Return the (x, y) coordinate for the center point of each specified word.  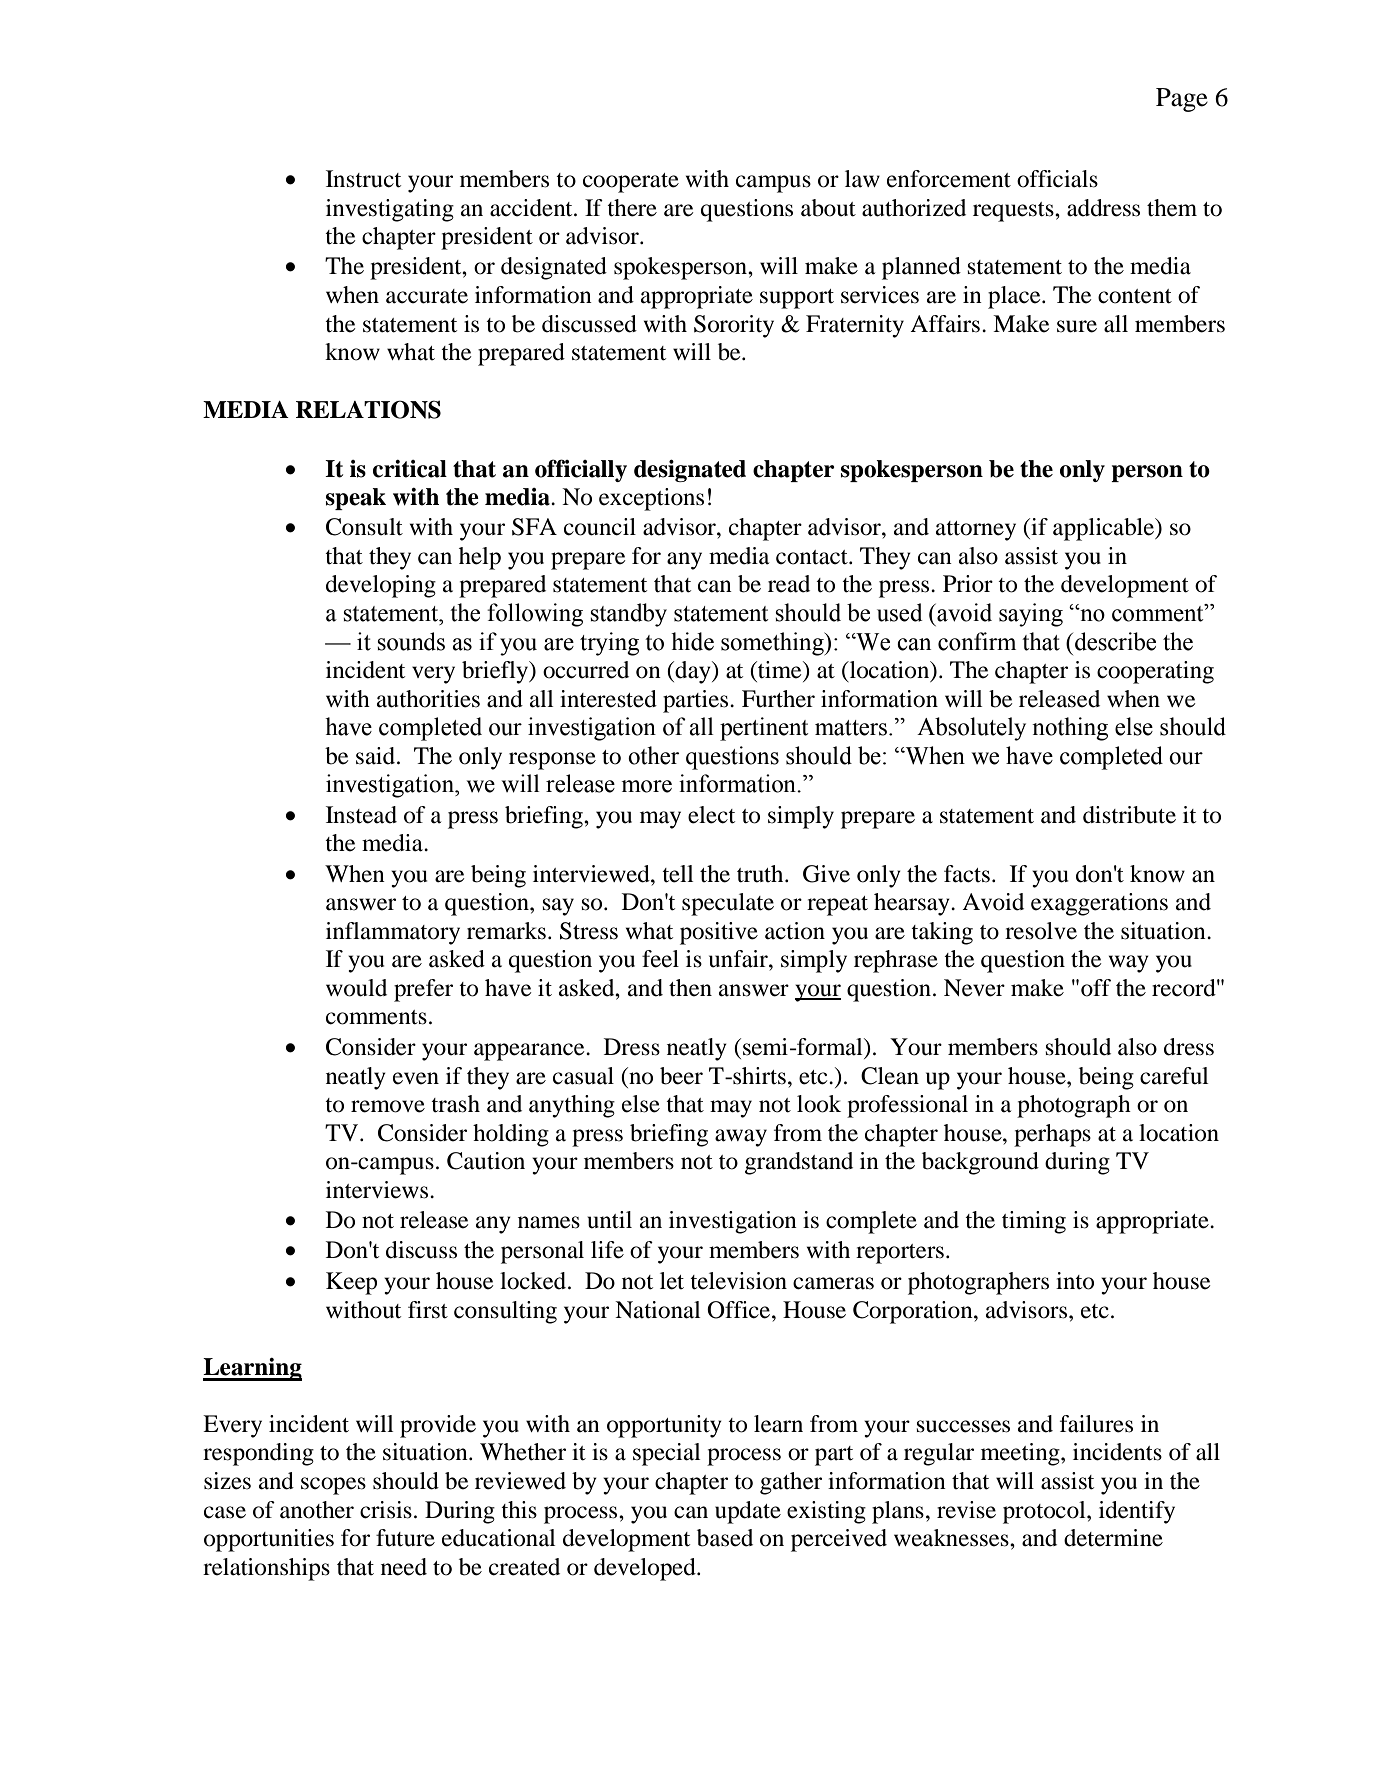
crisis (386, 1510)
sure (1077, 326)
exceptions (651, 499)
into (1075, 1281)
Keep (351, 1283)
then (690, 988)
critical (410, 469)
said (377, 756)
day (694, 672)
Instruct (363, 179)
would (356, 988)
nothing (1070, 729)
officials (1057, 179)
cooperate (631, 183)
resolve (1041, 931)
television (738, 1281)
